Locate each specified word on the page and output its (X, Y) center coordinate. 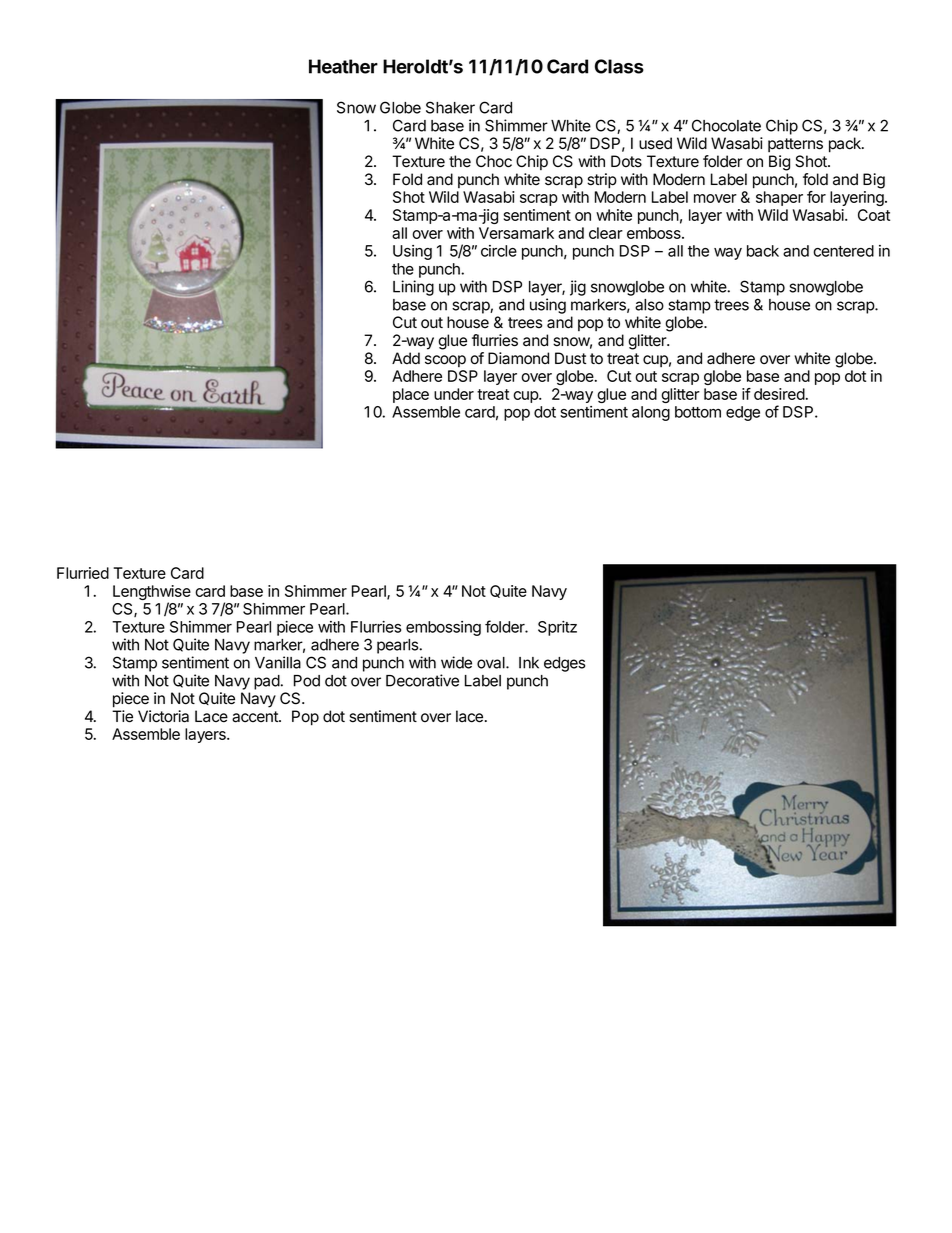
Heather (343, 66)
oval (492, 663)
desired (779, 394)
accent (256, 717)
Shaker (450, 107)
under (454, 394)
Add (406, 358)
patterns (795, 145)
